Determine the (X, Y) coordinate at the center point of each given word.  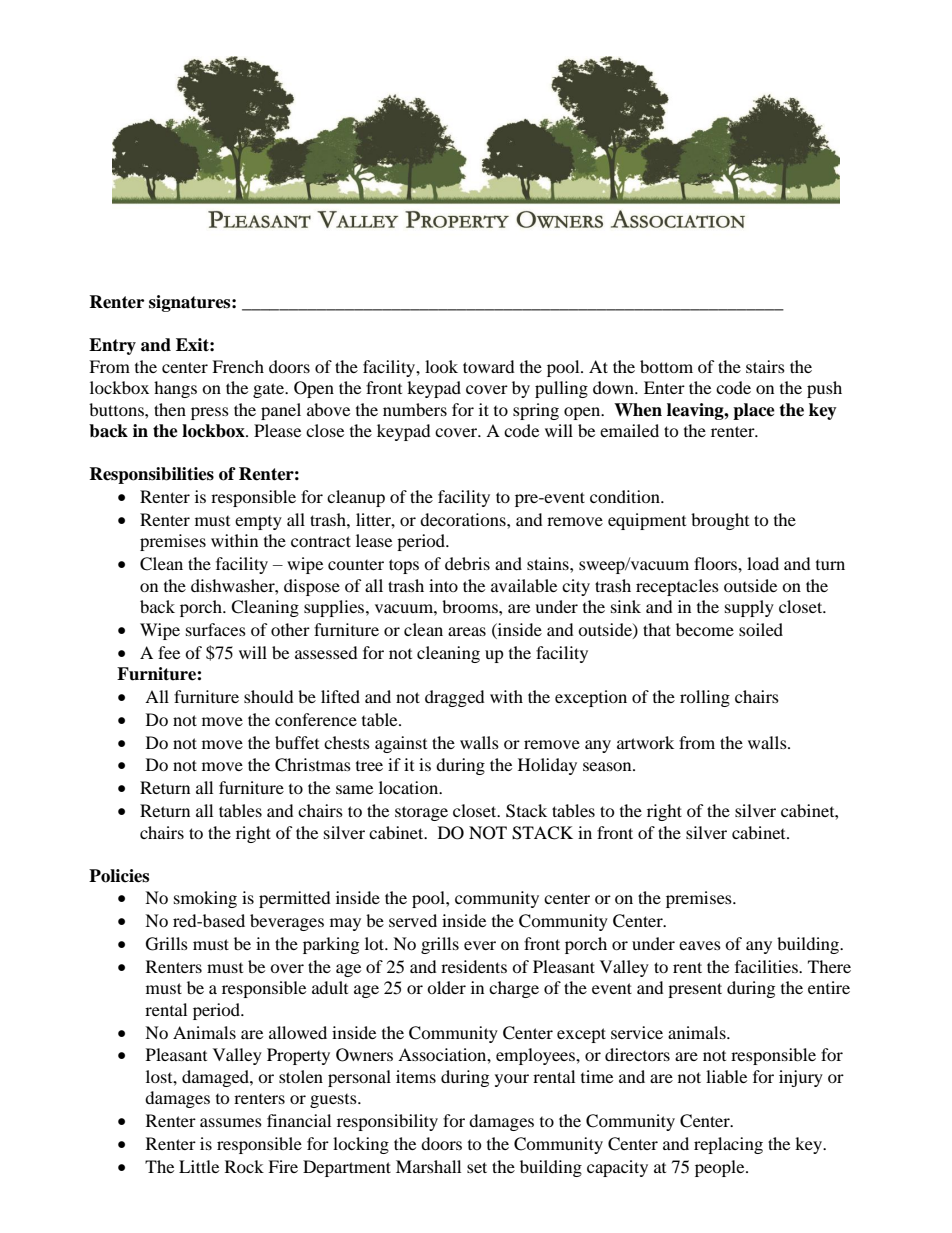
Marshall (428, 1166)
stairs (765, 366)
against (401, 744)
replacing (728, 1145)
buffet (297, 742)
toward (489, 366)
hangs (175, 389)
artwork (645, 742)
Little (199, 1166)
